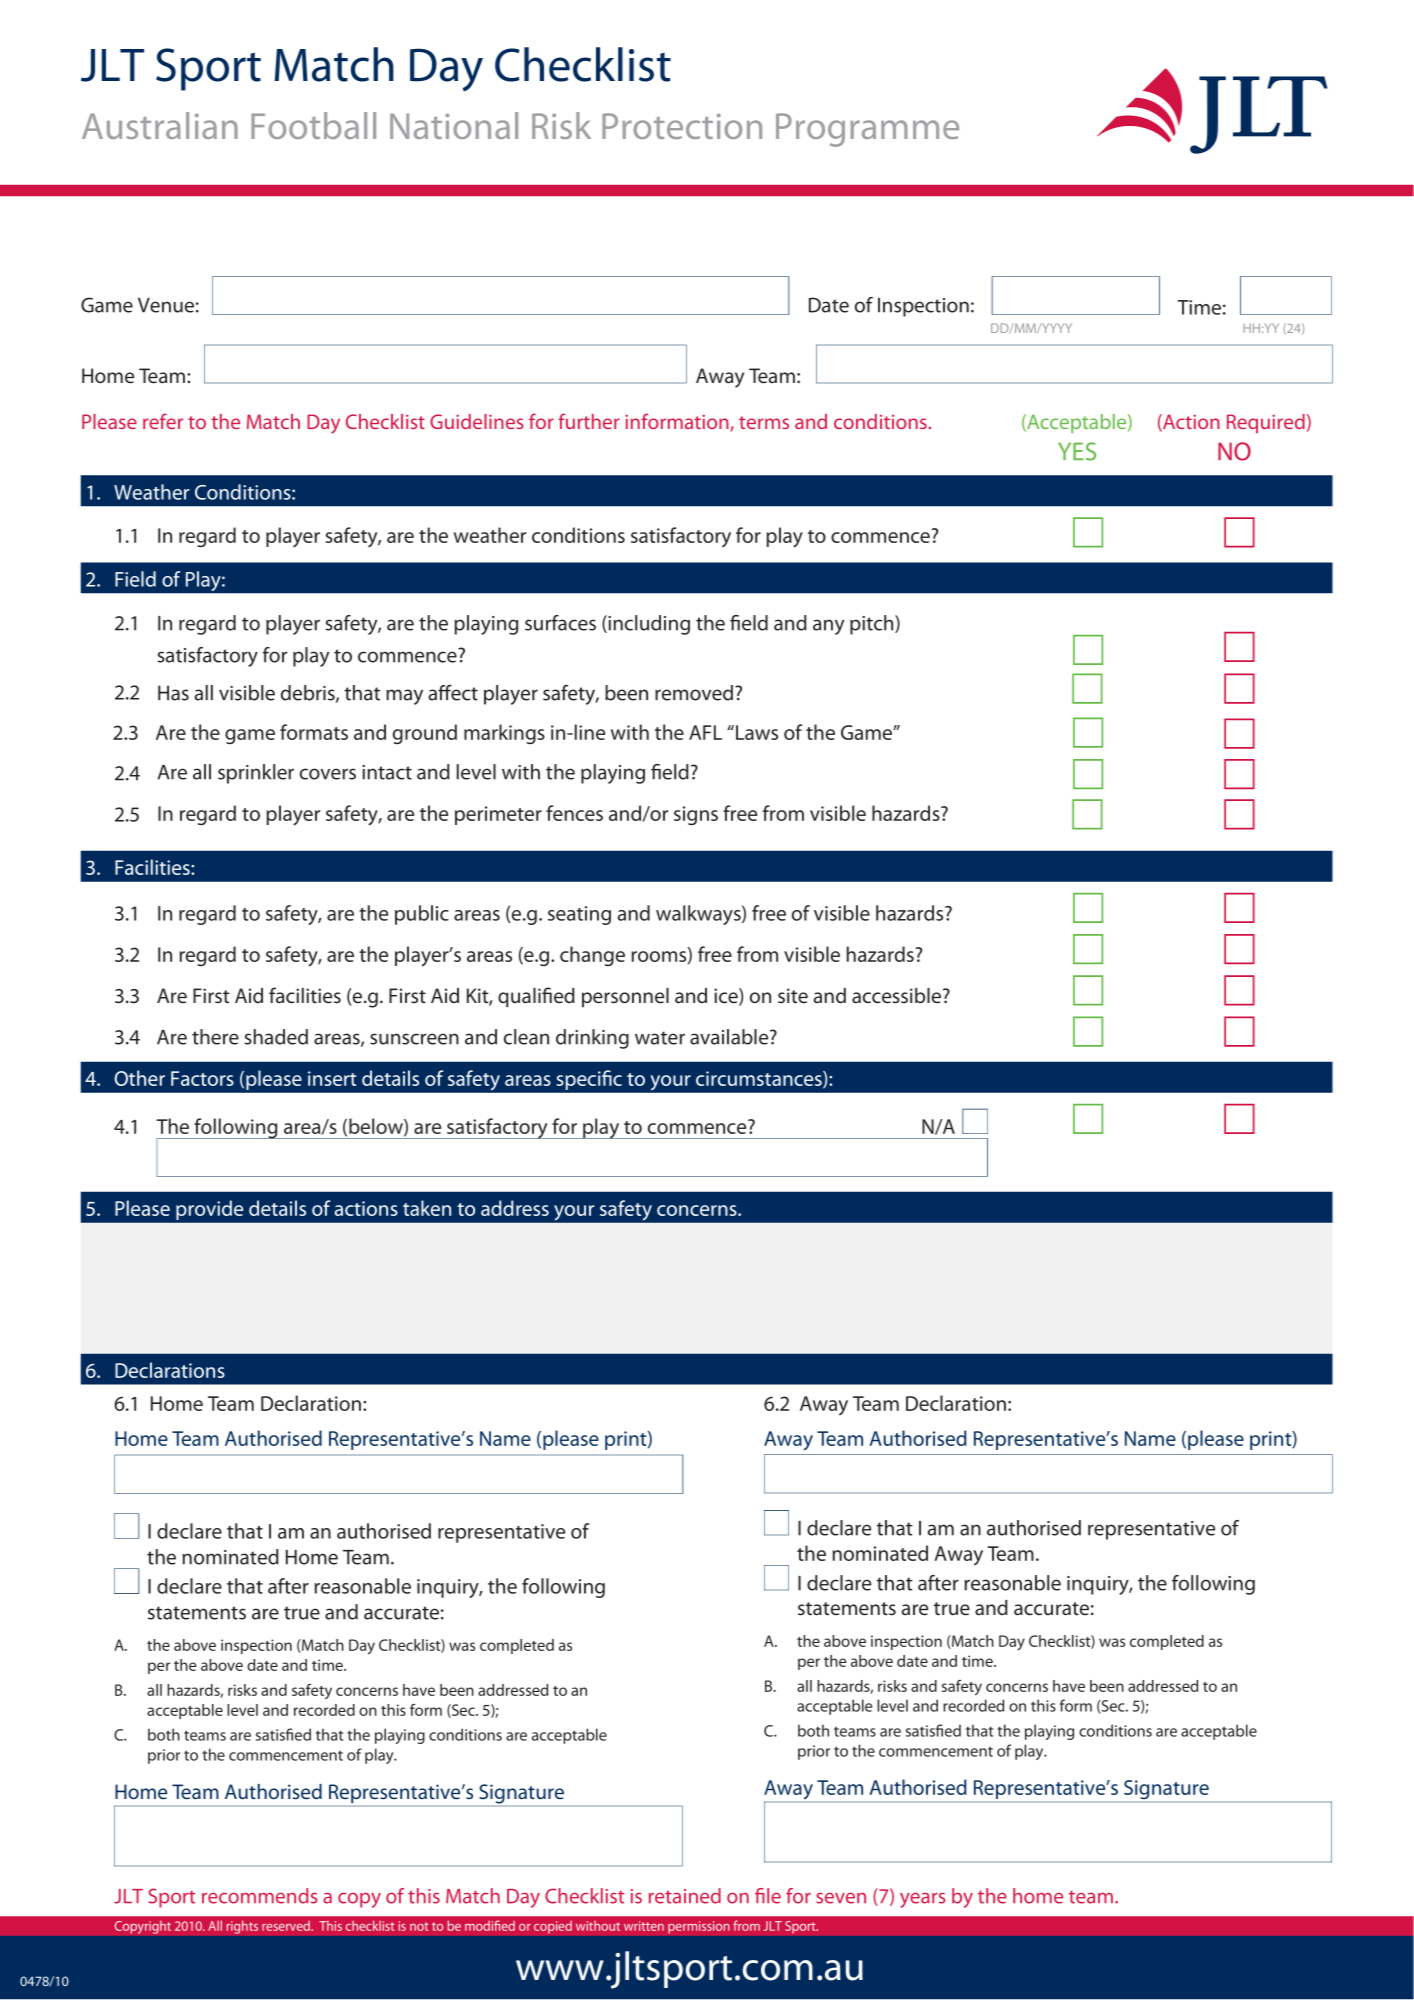  I want to click on Football, so click(313, 125).
